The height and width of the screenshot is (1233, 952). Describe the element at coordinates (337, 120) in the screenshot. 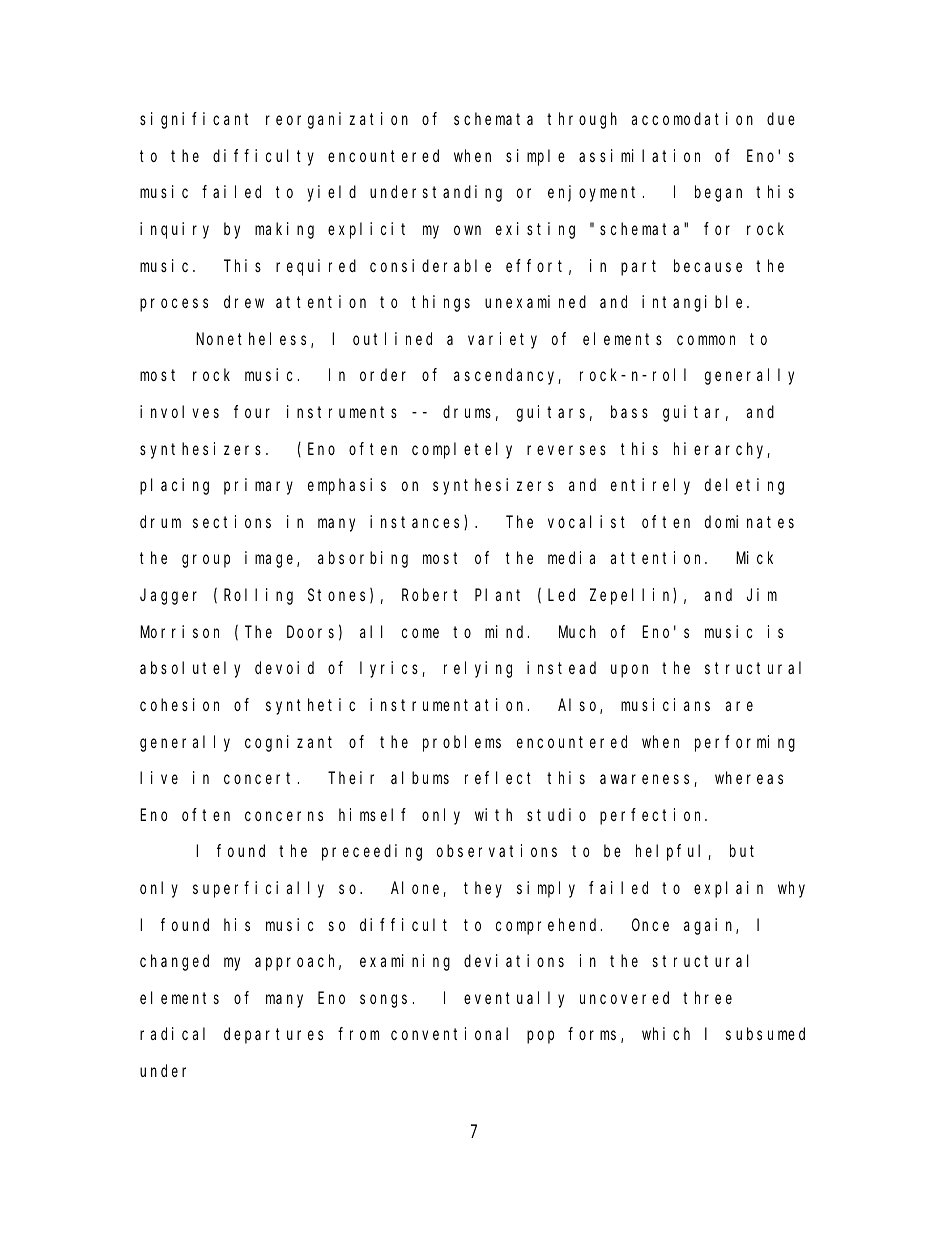

I see `reorganization` at that location.
